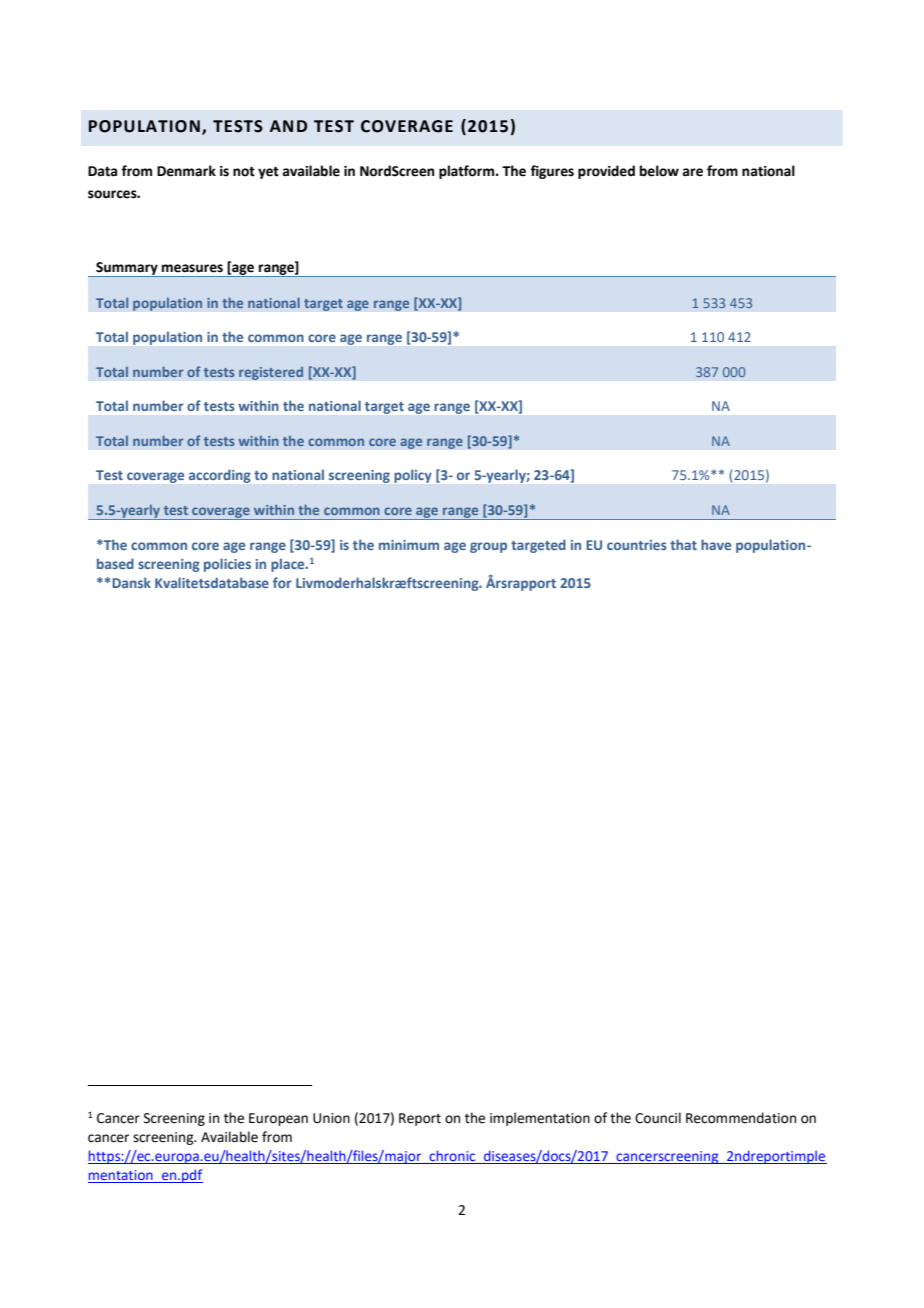 This screenshot has height=1308, width=924. Describe the element at coordinates (683, 544) in the screenshot. I see `that` at that location.
